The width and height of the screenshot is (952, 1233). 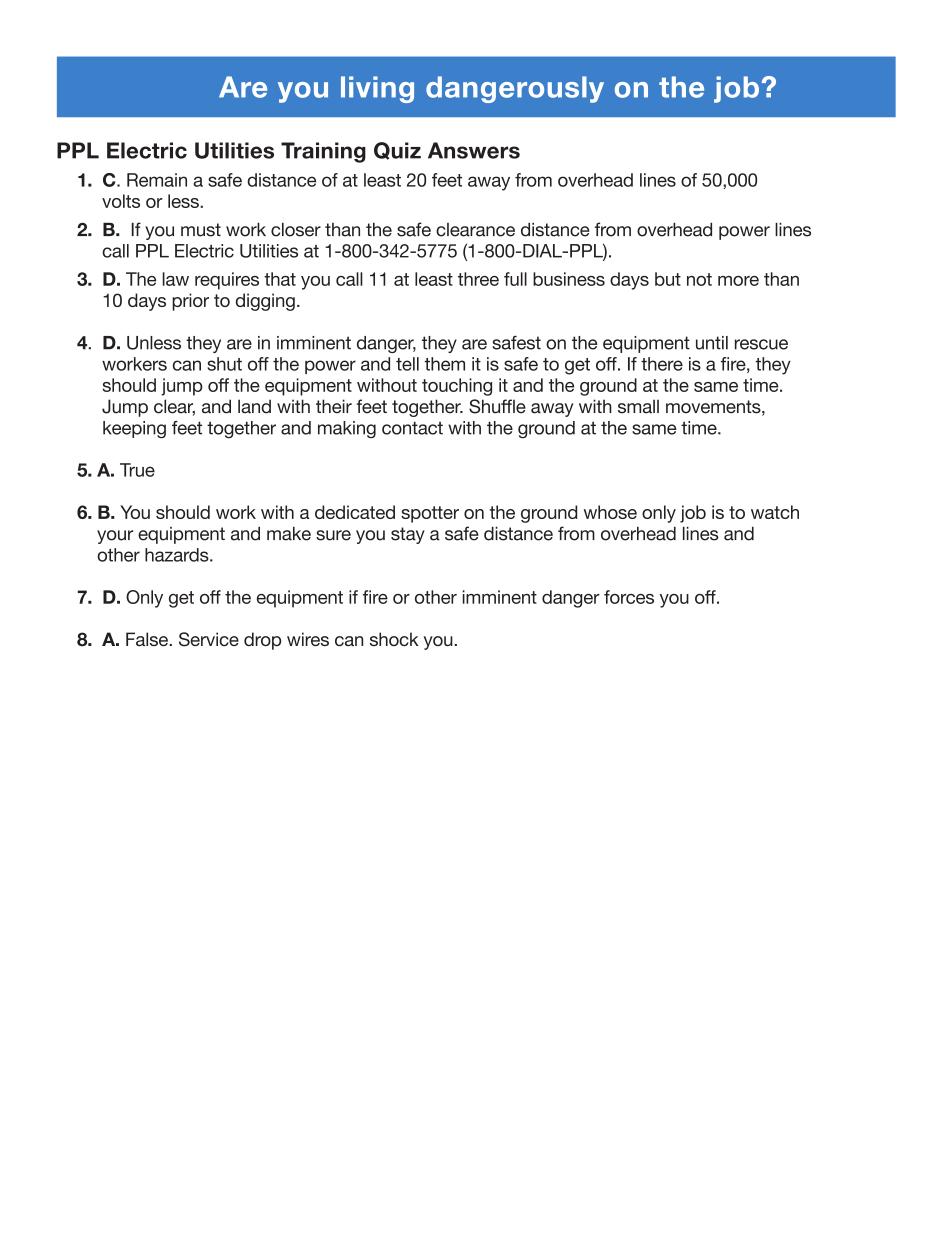 What do you see at coordinates (137, 470) in the screenshot?
I see `True` at bounding box center [137, 470].
